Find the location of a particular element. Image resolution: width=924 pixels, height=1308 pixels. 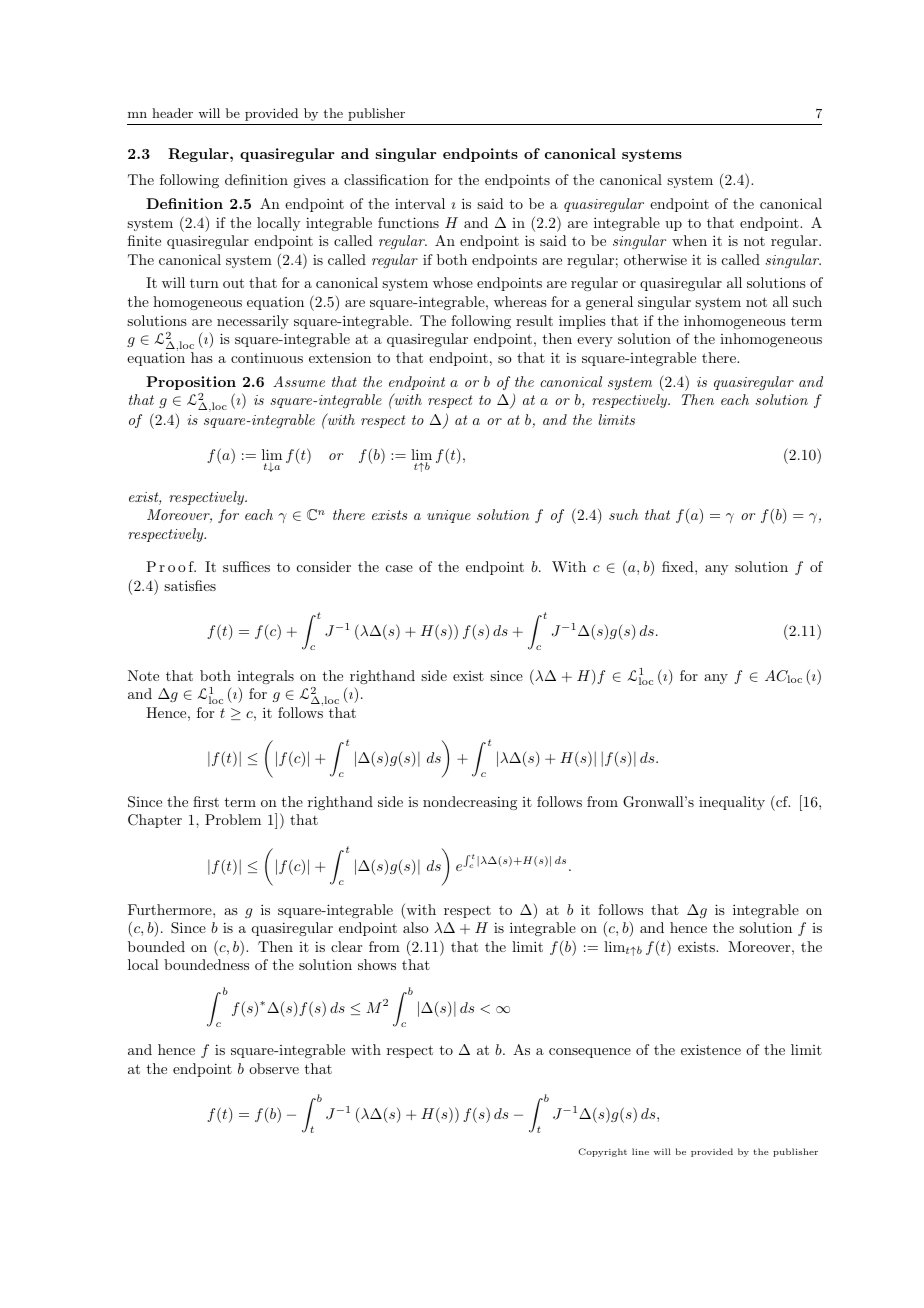

when is located at coordinates (689, 240).
